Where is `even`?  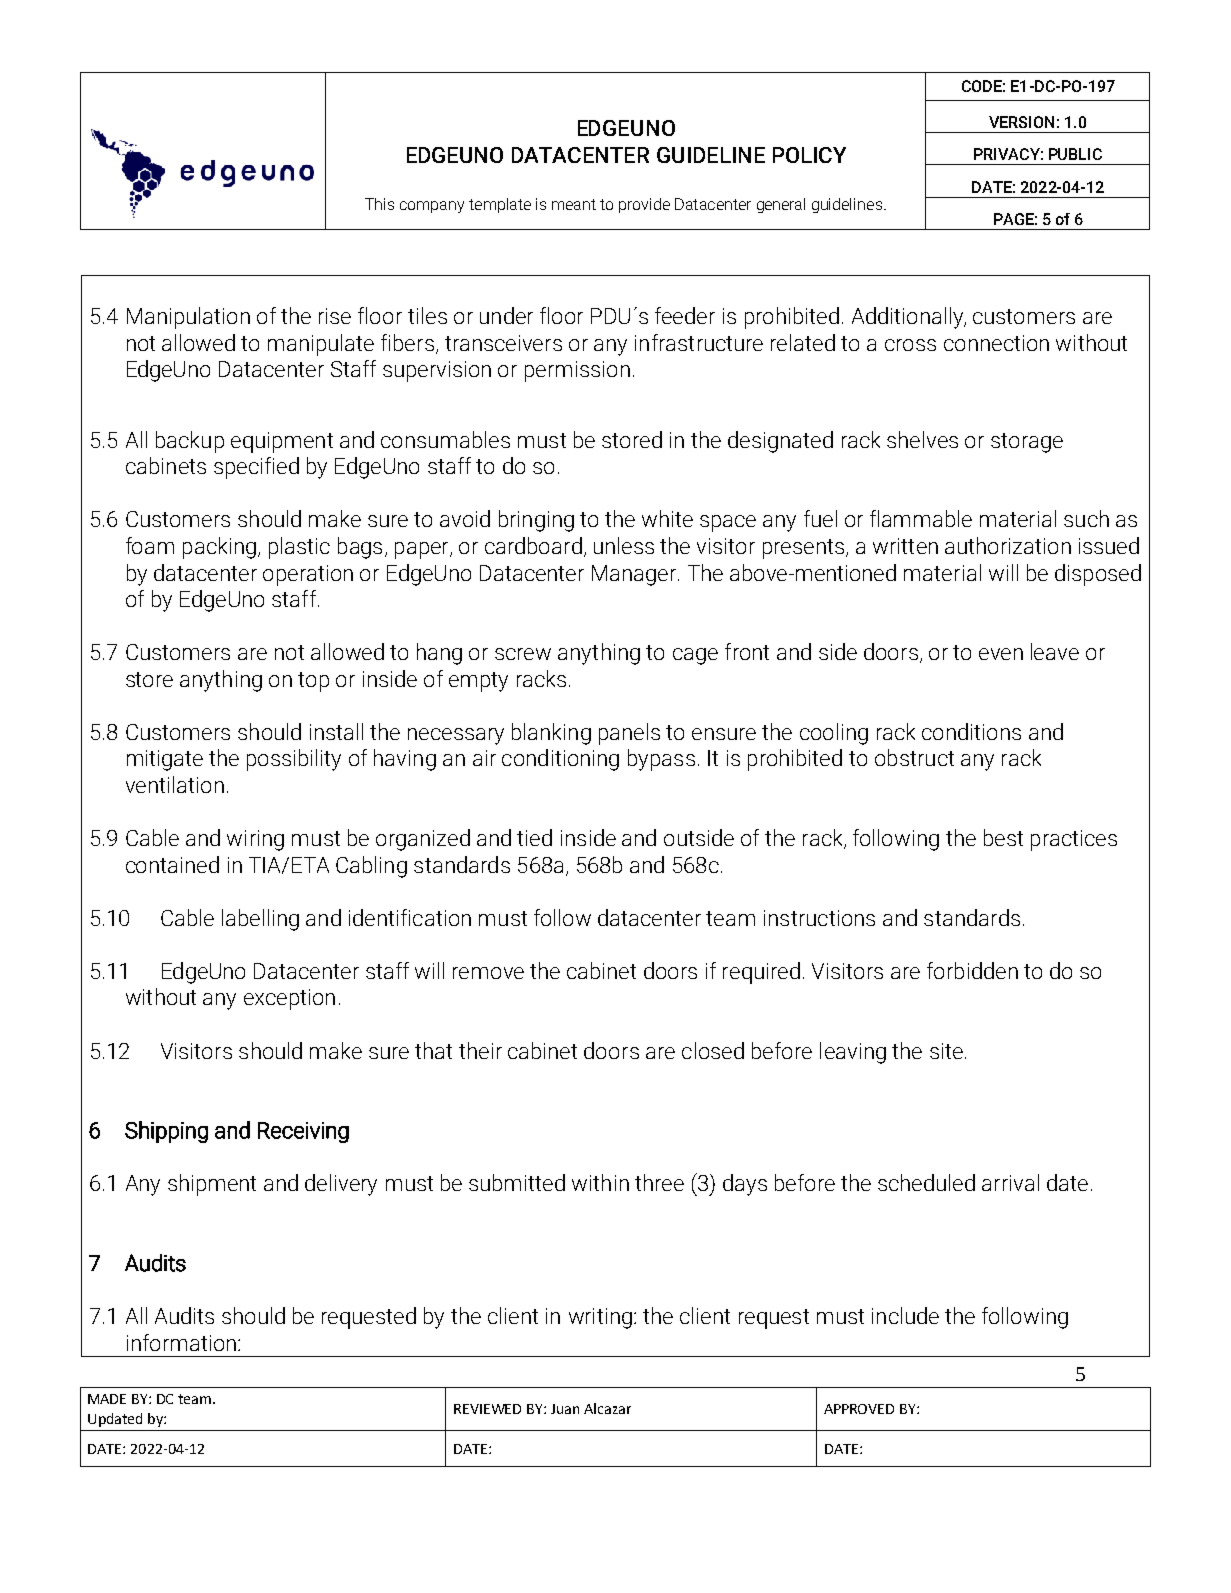 even is located at coordinates (1001, 654).
